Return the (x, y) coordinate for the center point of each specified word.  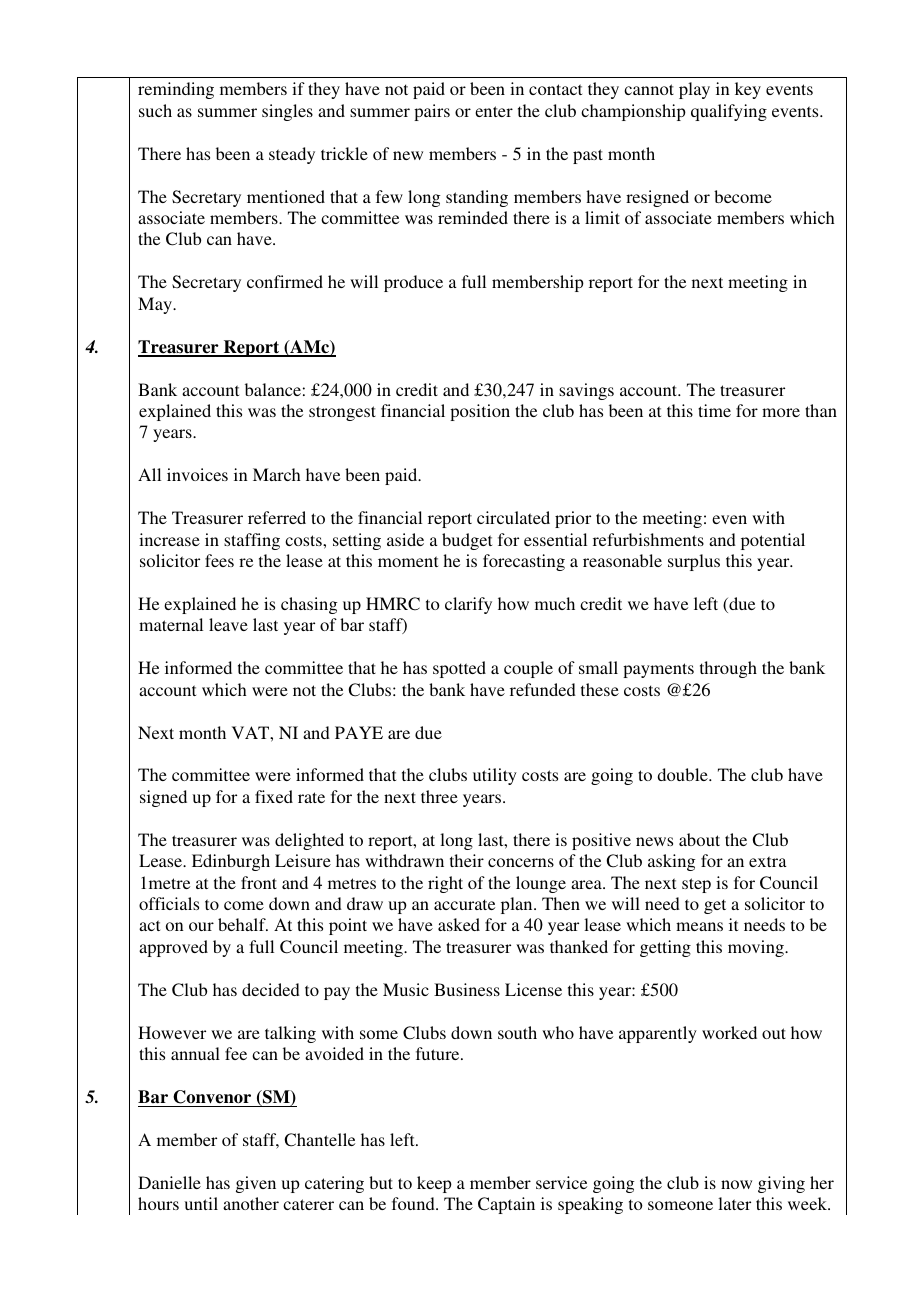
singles (287, 112)
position (480, 412)
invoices (197, 474)
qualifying (729, 112)
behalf (243, 924)
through (728, 669)
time (714, 410)
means (699, 926)
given (256, 1184)
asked (459, 924)
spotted (459, 669)
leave (228, 624)
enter (494, 111)
